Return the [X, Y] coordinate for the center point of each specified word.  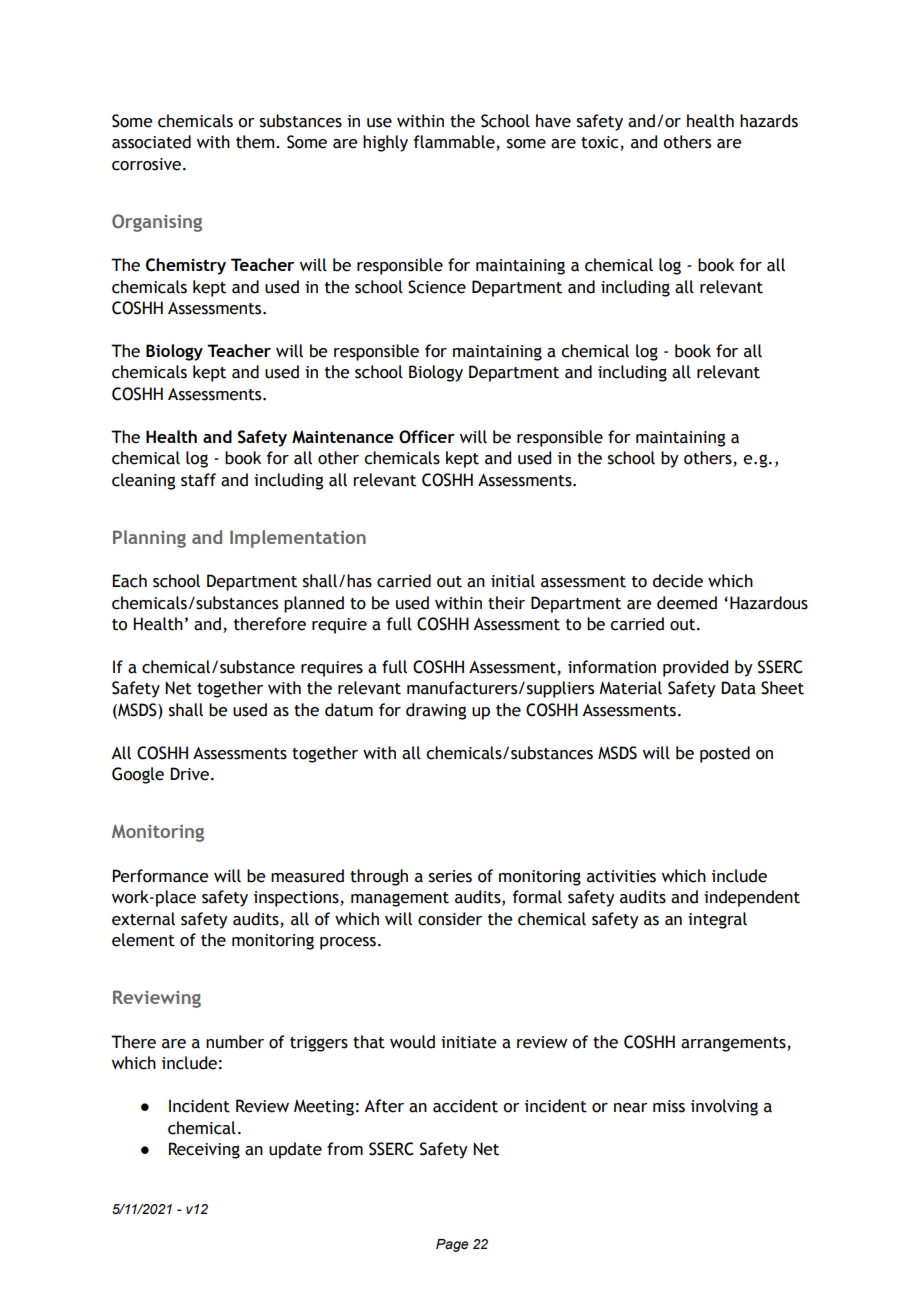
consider [450, 919]
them [256, 142]
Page [452, 1245]
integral [717, 920]
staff [198, 480]
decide [678, 581]
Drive [189, 774]
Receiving [204, 1150]
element [143, 940]
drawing [436, 711]
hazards [769, 121]
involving [724, 1107]
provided [695, 668]
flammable [455, 143]
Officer [427, 437]
